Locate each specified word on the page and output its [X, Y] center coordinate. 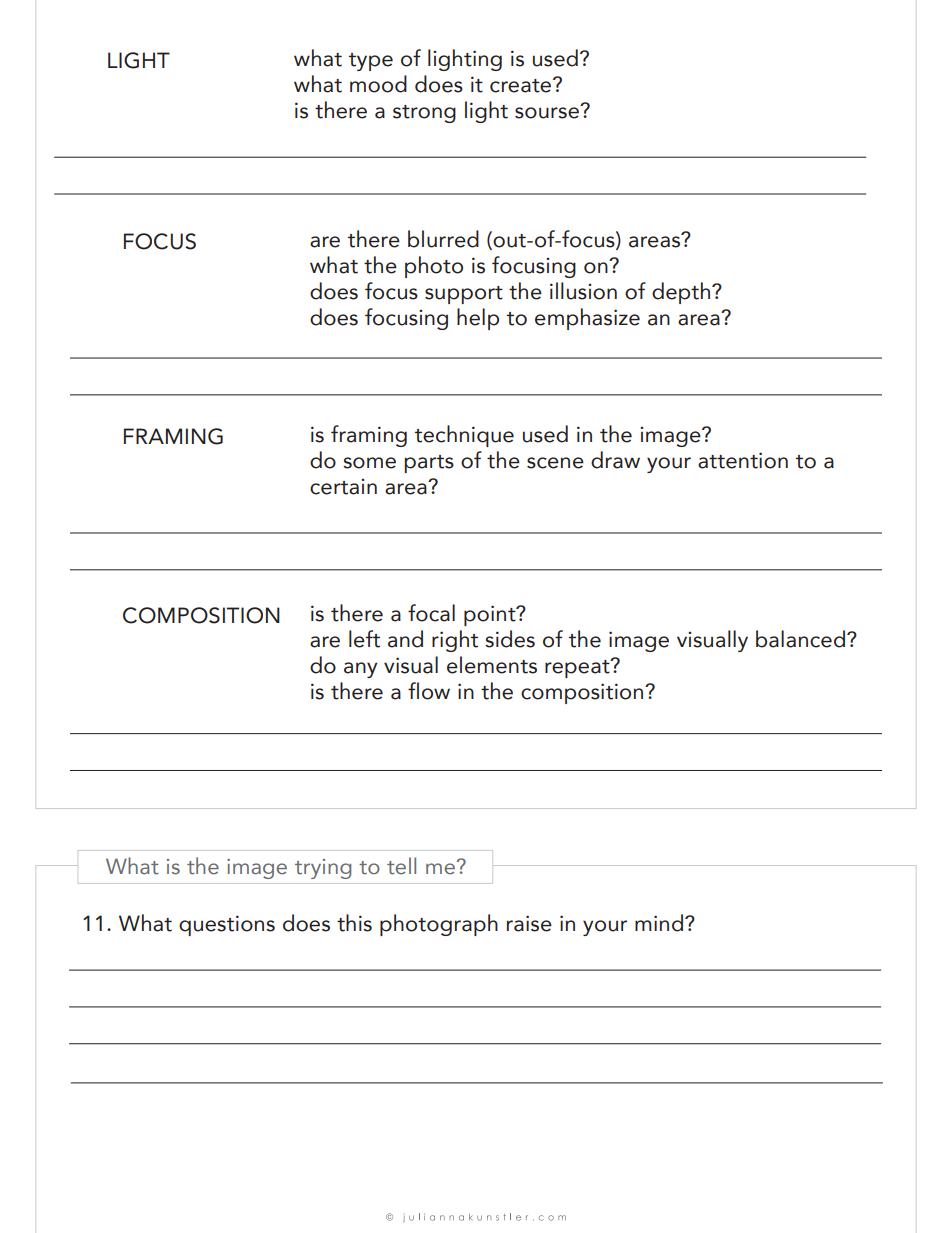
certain [343, 487]
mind [659, 923]
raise [529, 923]
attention [743, 460]
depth [682, 293]
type [371, 62]
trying [323, 869]
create [522, 85]
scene [555, 463]
